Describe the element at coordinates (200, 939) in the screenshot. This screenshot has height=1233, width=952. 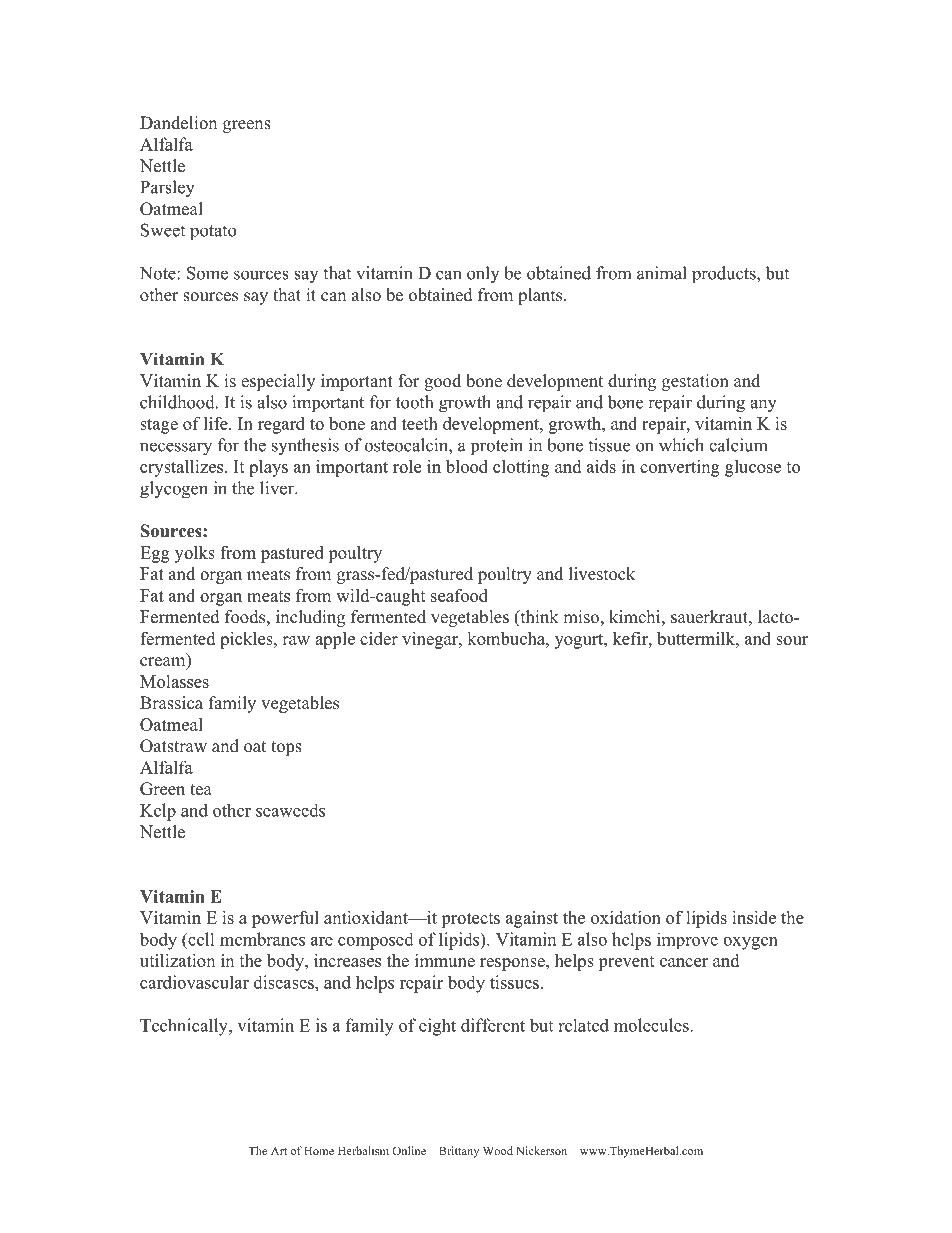
I see `cell` at that location.
